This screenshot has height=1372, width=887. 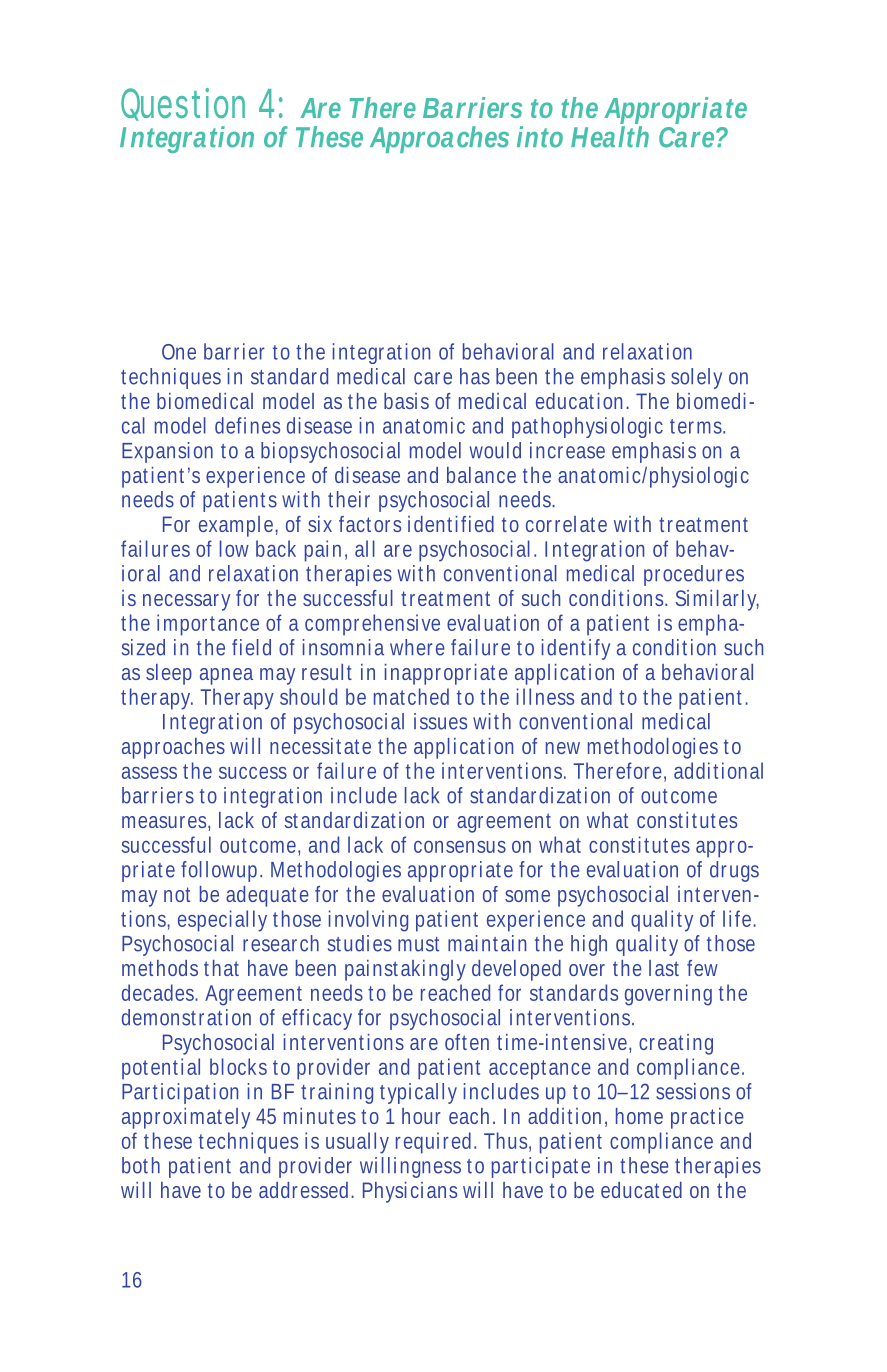 What do you see at coordinates (418, 944) in the screenshot?
I see `must` at bounding box center [418, 944].
